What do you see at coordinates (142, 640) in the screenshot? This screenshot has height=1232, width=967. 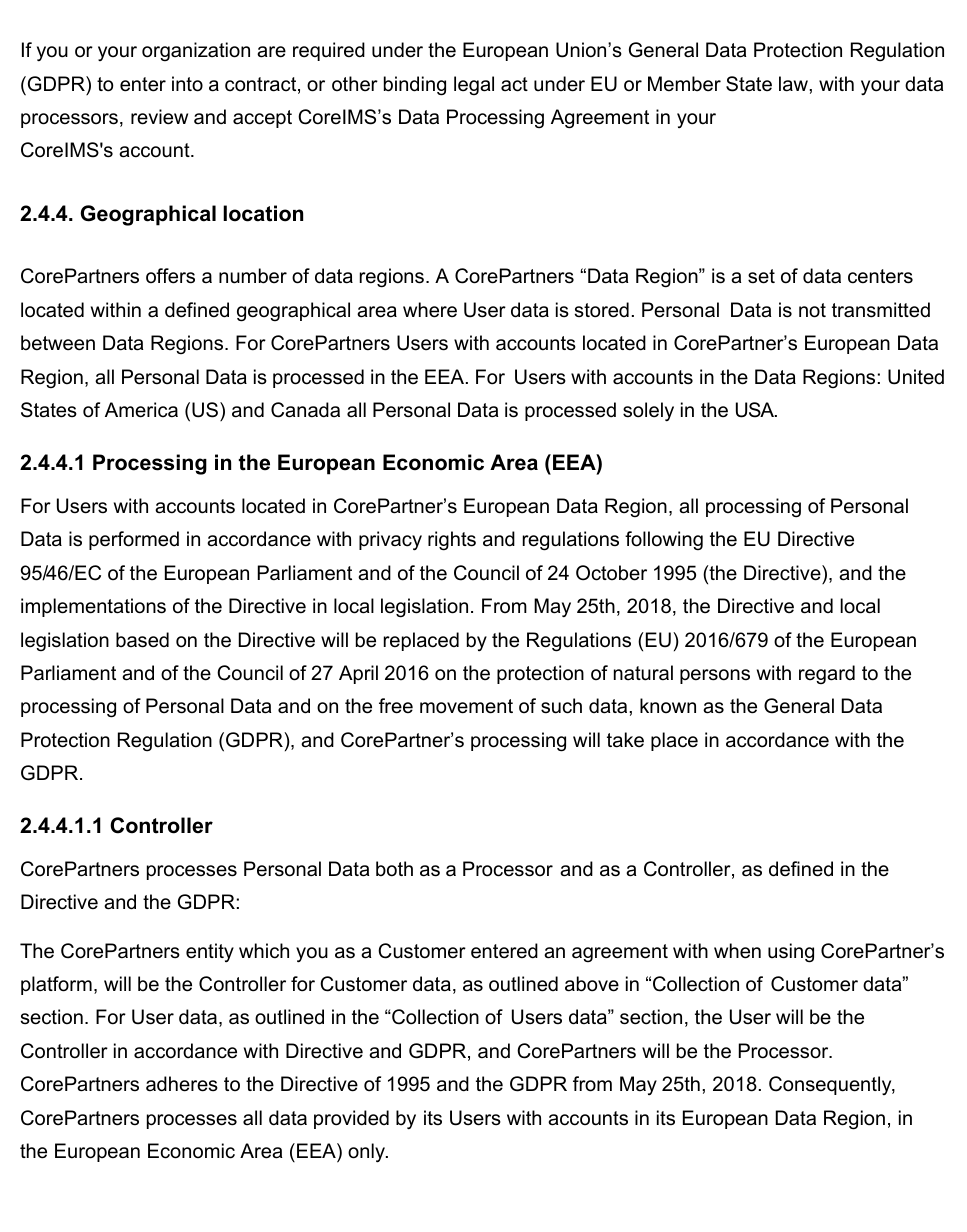 I see `based` at bounding box center [142, 640].
